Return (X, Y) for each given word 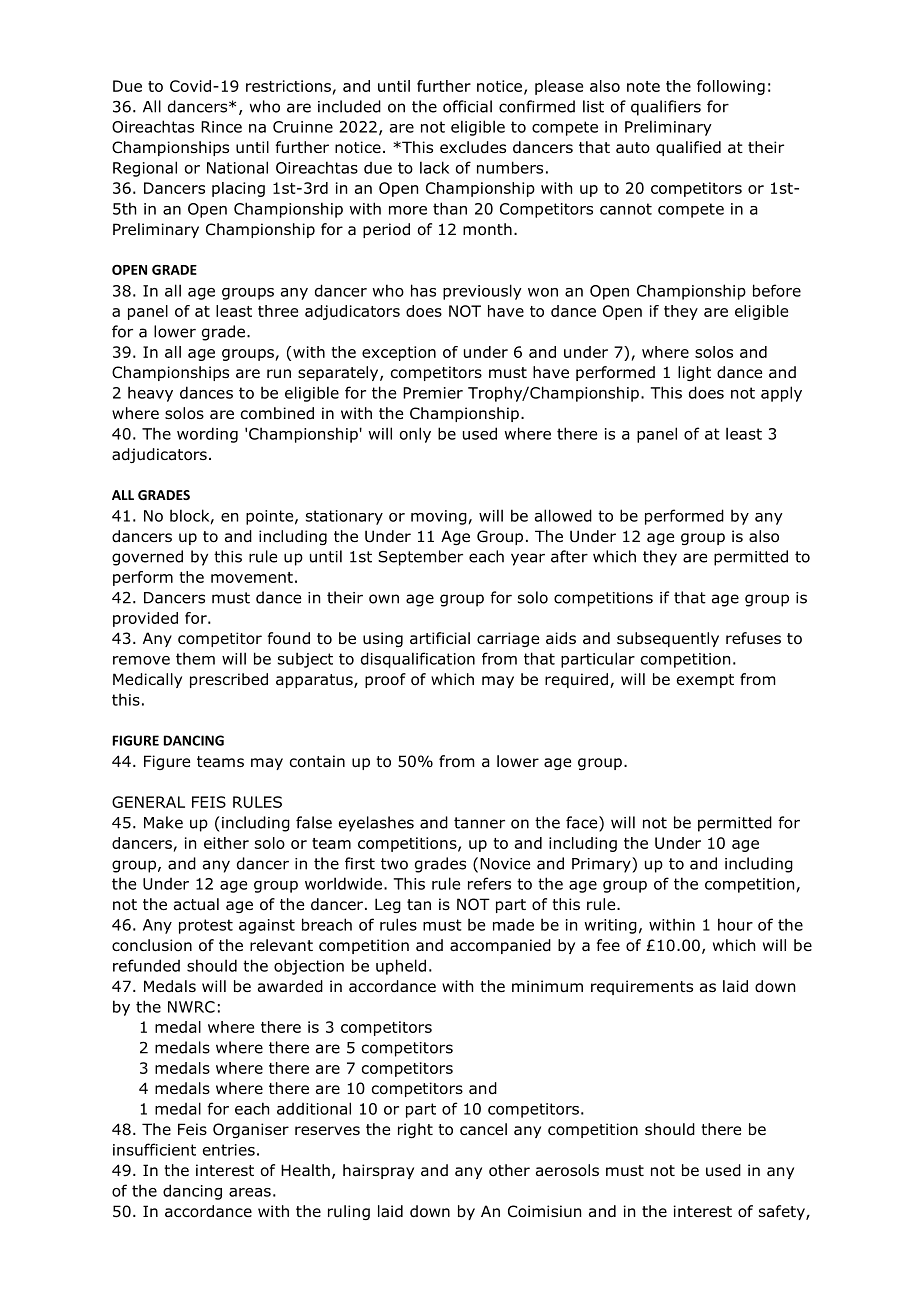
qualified (688, 148)
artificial (440, 638)
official (467, 106)
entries (229, 1150)
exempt (705, 681)
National (237, 167)
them (195, 658)
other (509, 1170)
